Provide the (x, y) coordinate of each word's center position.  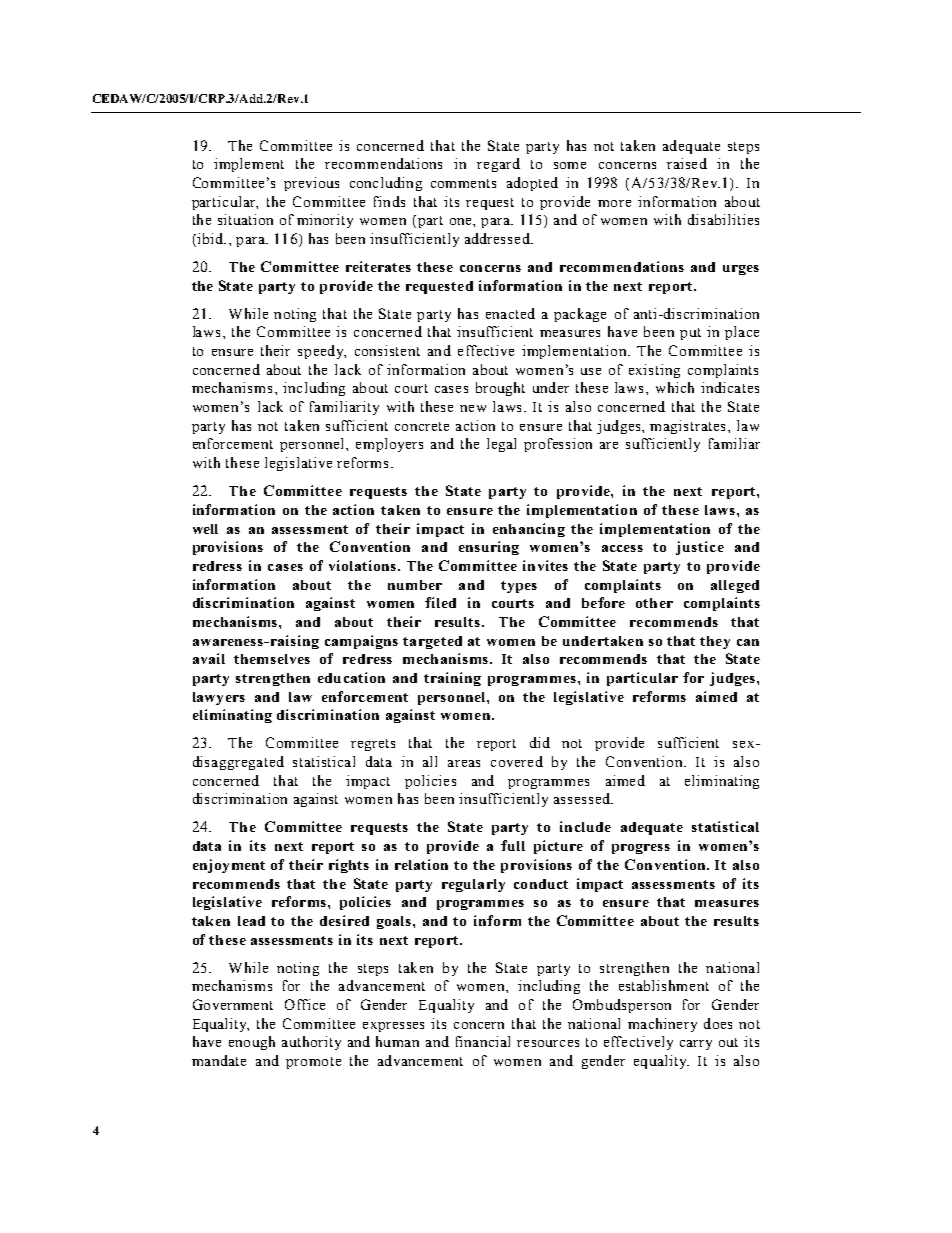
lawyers (219, 698)
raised (687, 163)
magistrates (689, 427)
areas (464, 763)
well (205, 529)
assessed (583, 798)
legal (501, 445)
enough (252, 1043)
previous (311, 184)
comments (463, 183)
